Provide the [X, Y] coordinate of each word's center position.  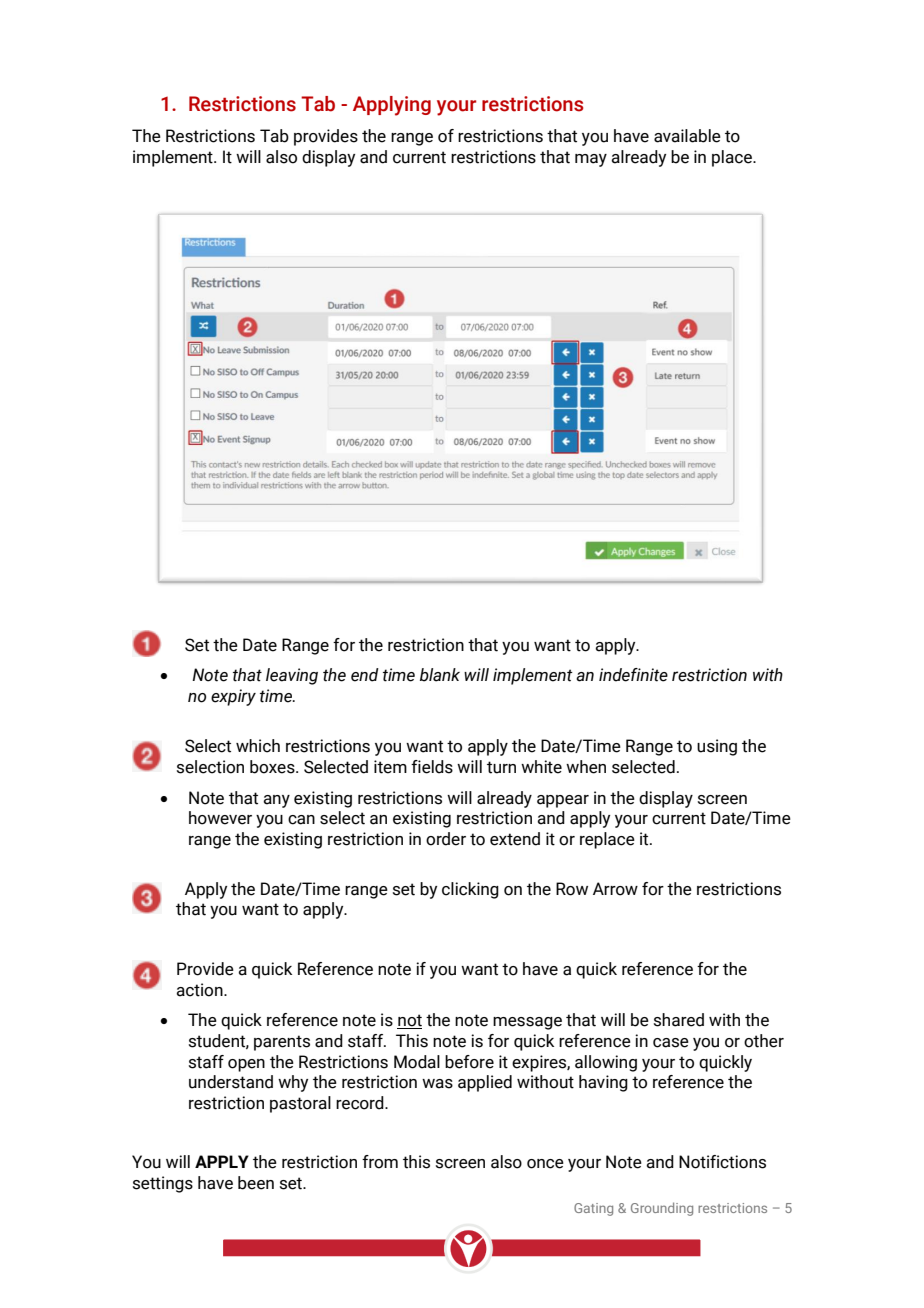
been [256, 1183]
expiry [233, 697]
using [717, 747]
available [687, 136]
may [591, 160]
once [545, 1164]
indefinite [633, 675]
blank [440, 675]
